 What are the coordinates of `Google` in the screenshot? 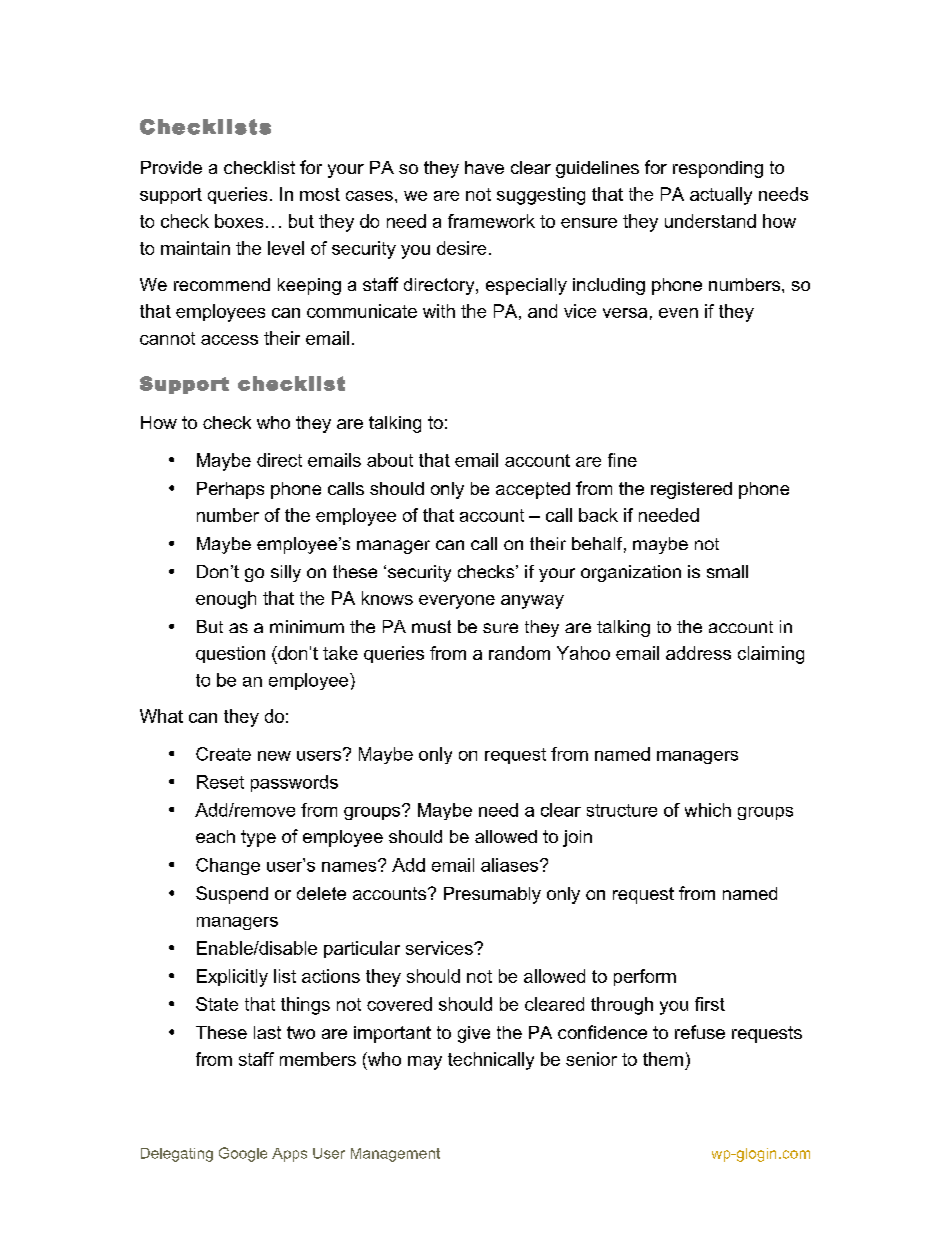 It's located at (243, 1154).
